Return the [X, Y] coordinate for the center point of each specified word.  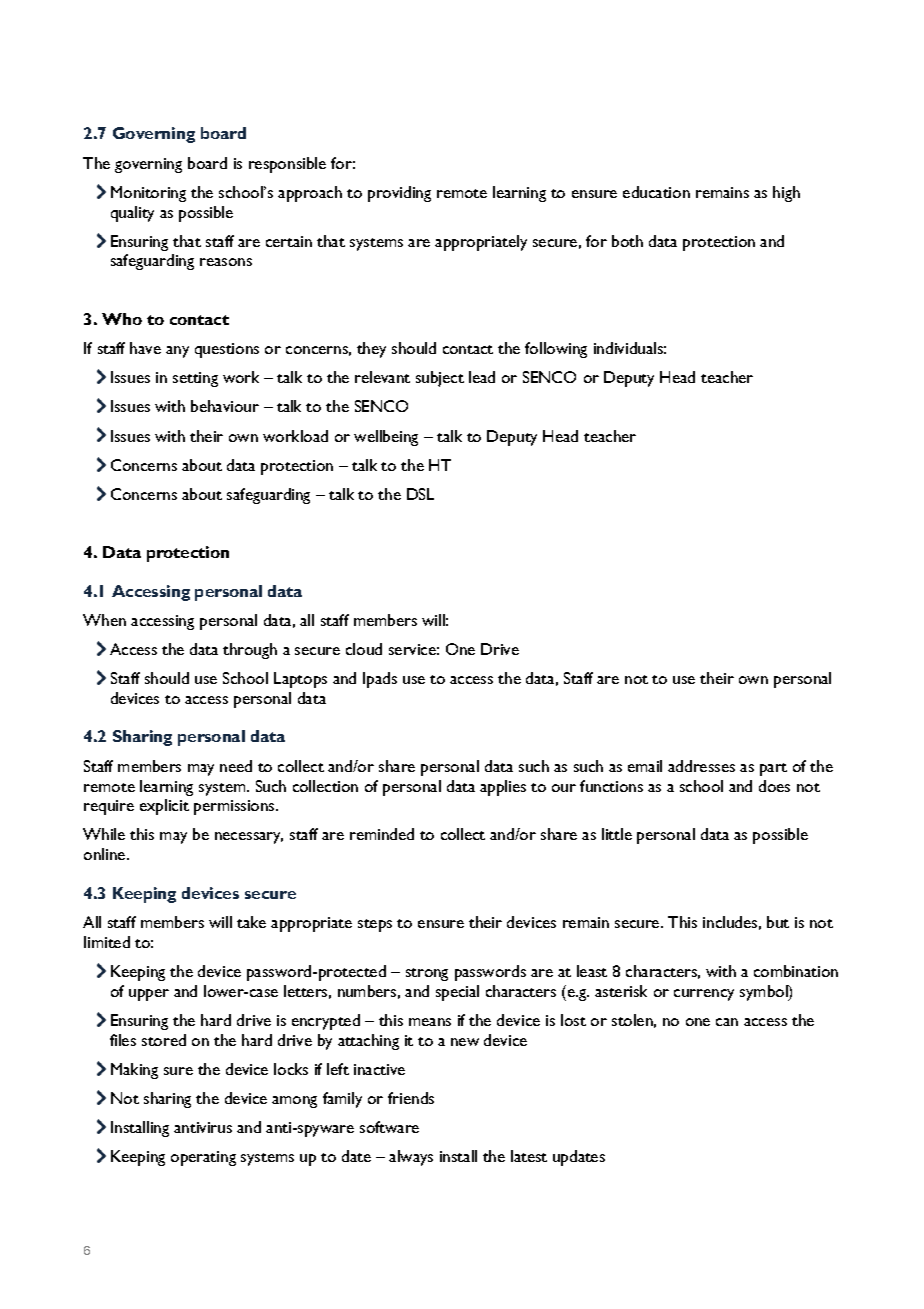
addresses [701, 766]
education [656, 192]
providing [399, 194]
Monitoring [148, 194]
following [556, 350]
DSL [420, 494]
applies [503, 788]
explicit [164, 807]
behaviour [225, 406]
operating [203, 1158]
